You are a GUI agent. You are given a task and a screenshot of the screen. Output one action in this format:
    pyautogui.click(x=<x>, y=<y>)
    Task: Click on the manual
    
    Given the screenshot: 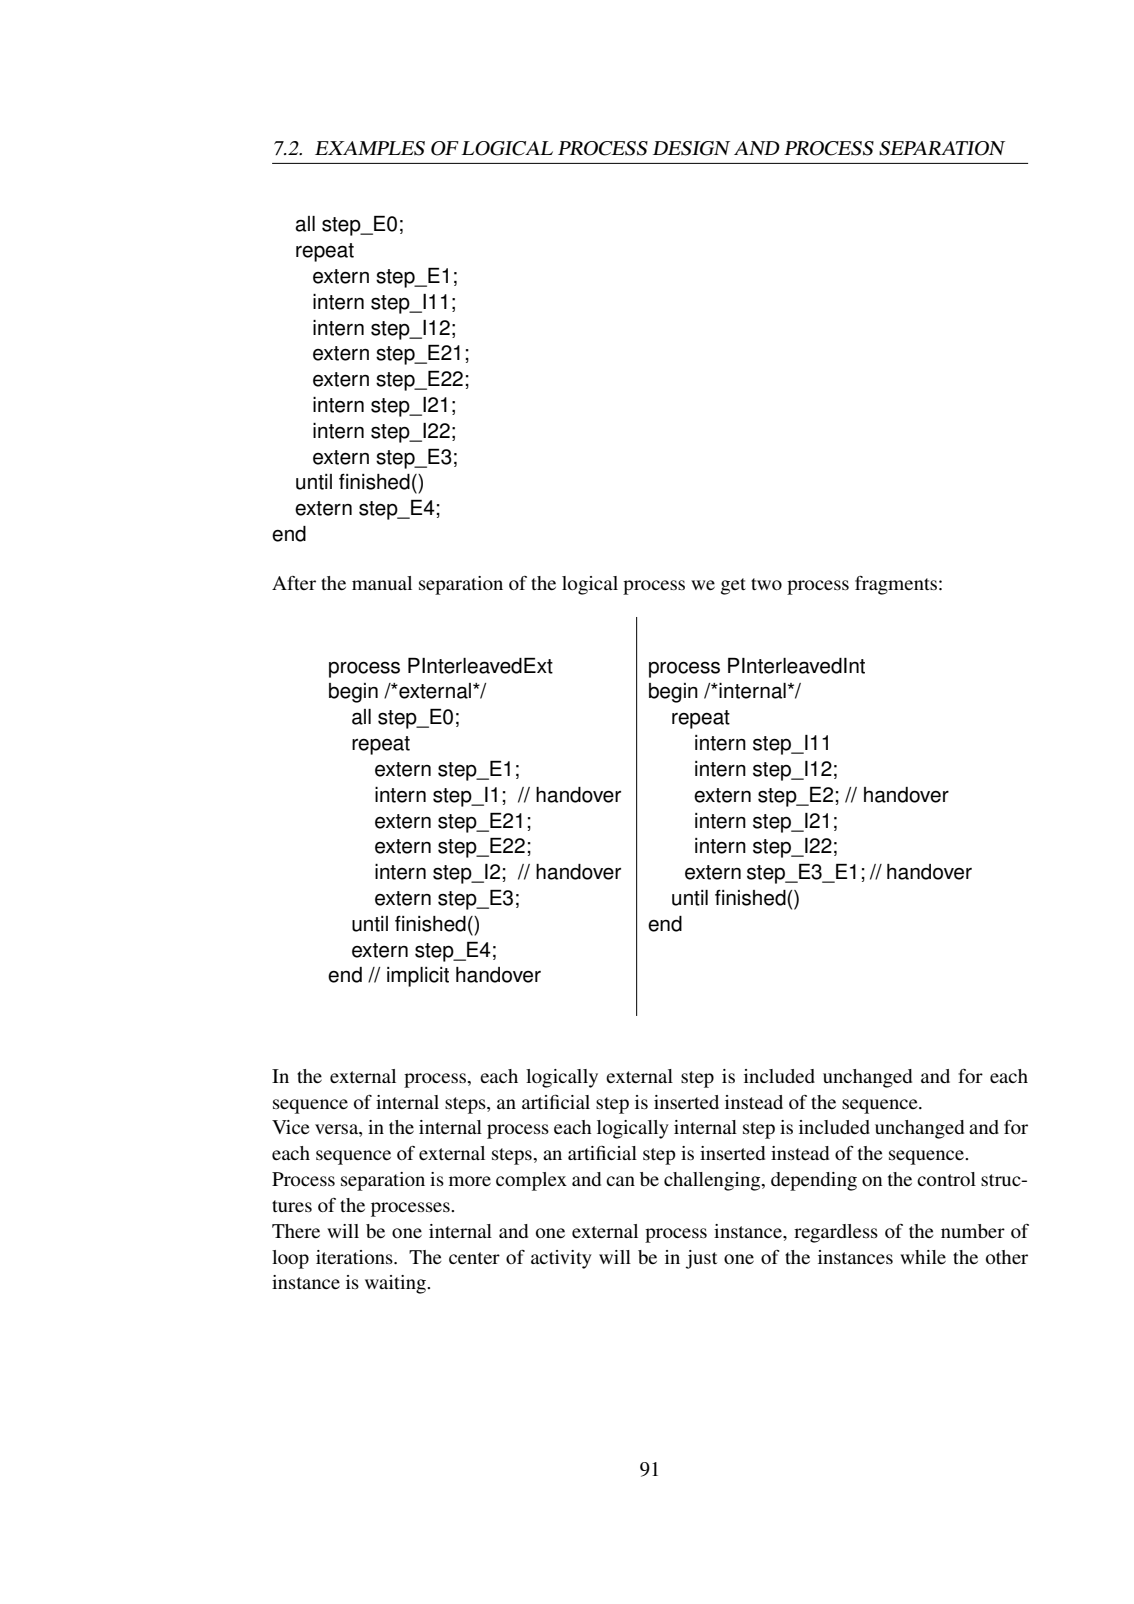 What is the action you would take?
    pyautogui.click(x=382, y=583)
